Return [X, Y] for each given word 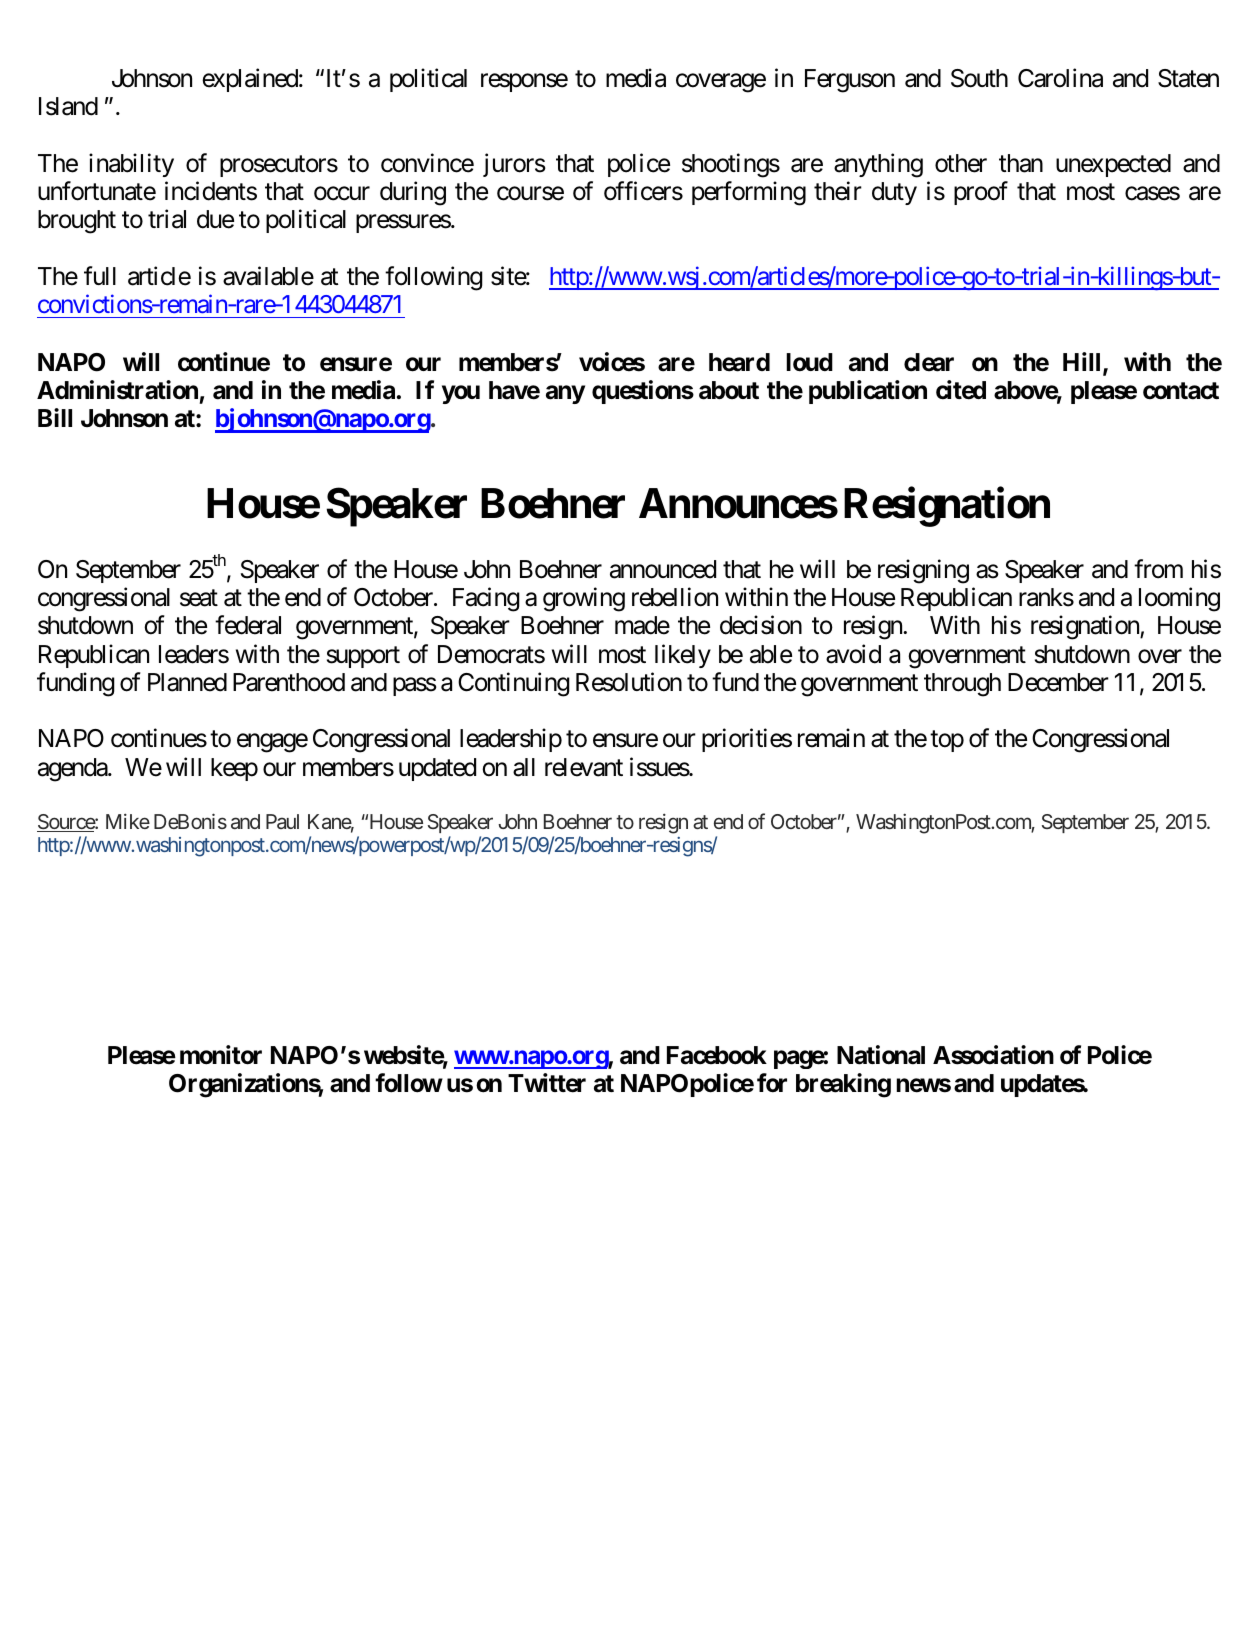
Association [993, 1055]
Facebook [717, 1055]
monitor [221, 1055]
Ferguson [850, 81]
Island [68, 106]
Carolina [1060, 78]
